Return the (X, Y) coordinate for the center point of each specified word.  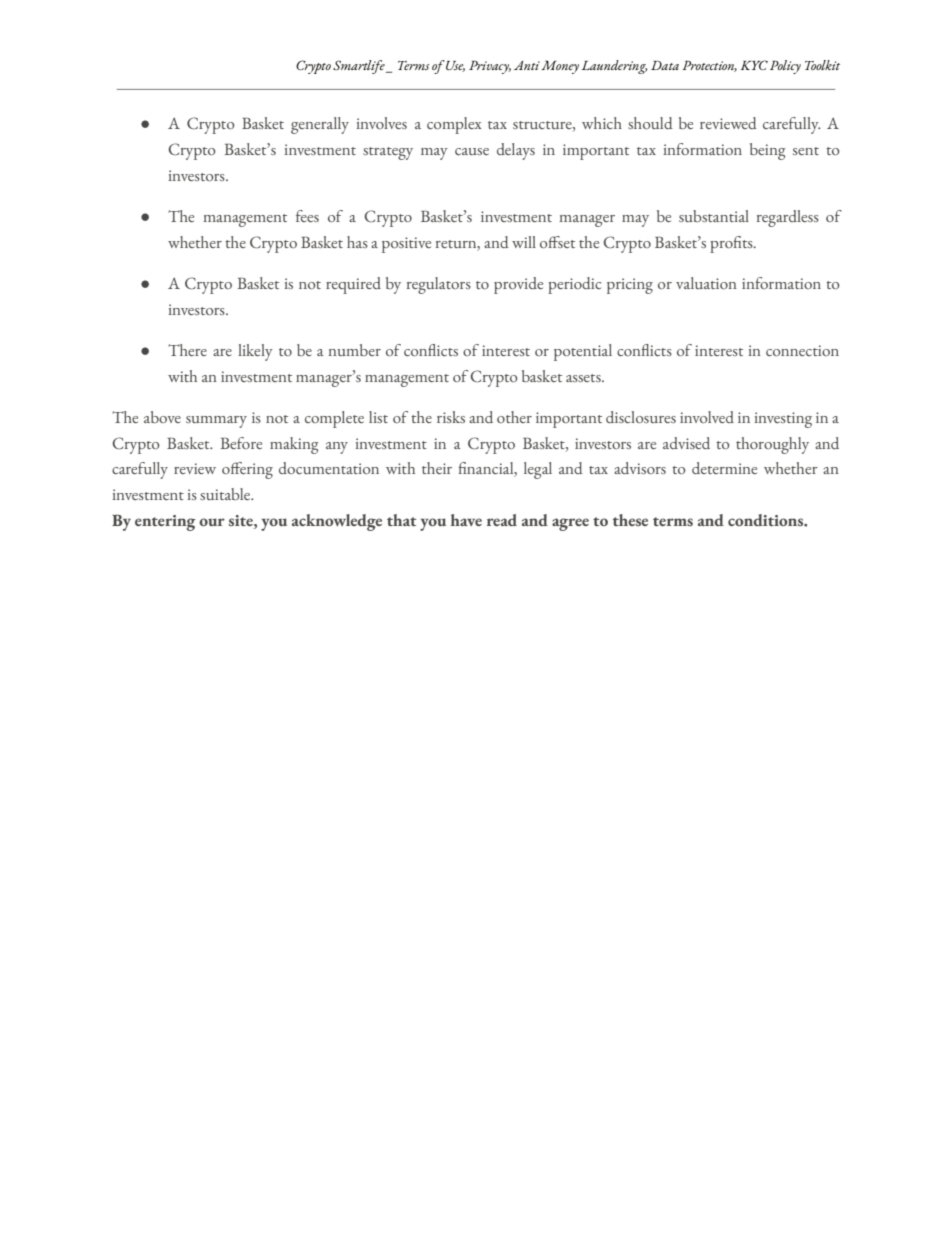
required (353, 285)
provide (518, 285)
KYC (754, 65)
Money (560, 67)
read (502, 520)
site (242, 520)
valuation (706, 283)
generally (320, 125)
